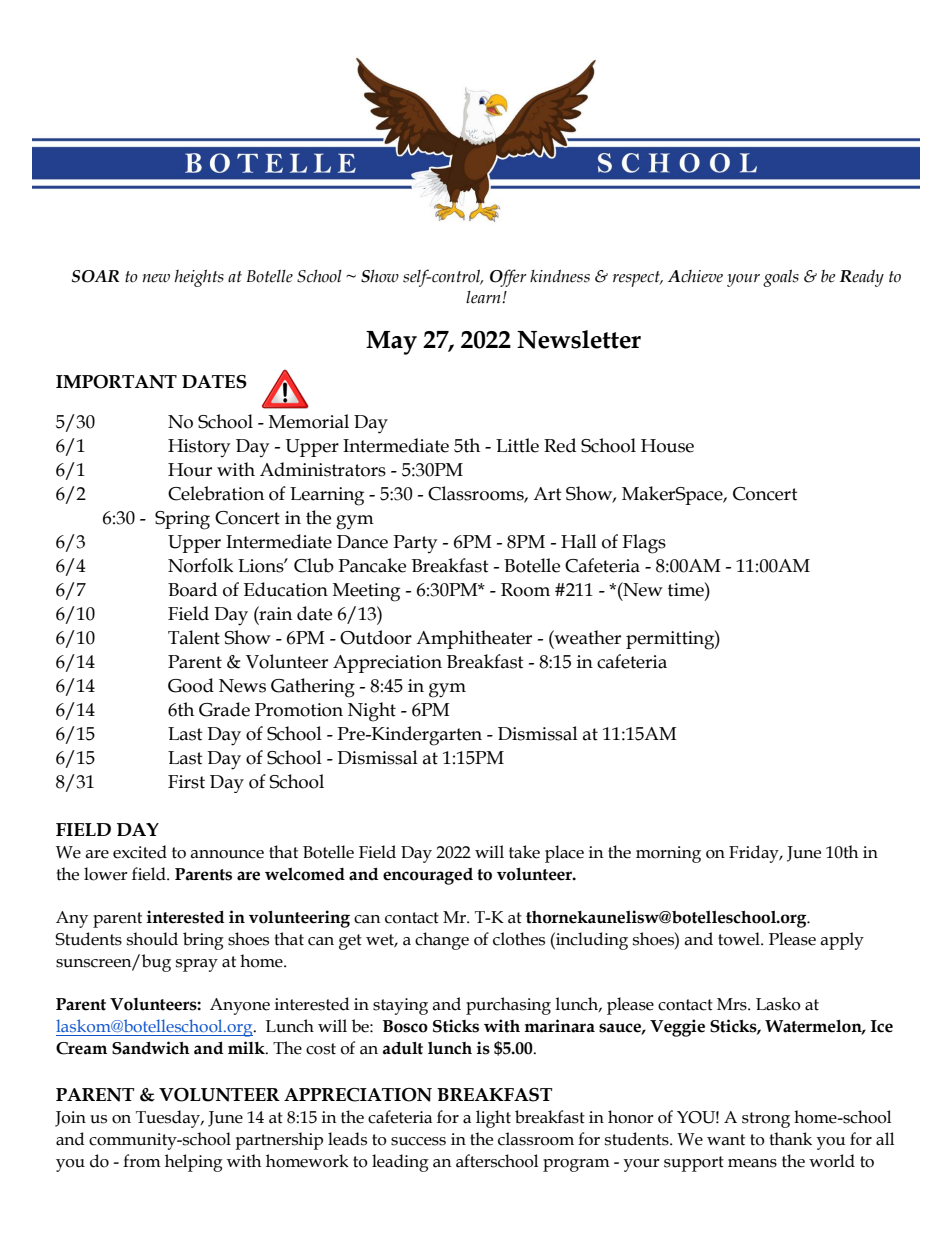 The width and height of the screenshot is (952, 1233). What do you see at coordinates (182, 520) in the screenshot?
I see `Spring` at bounding box center [182, 520].
